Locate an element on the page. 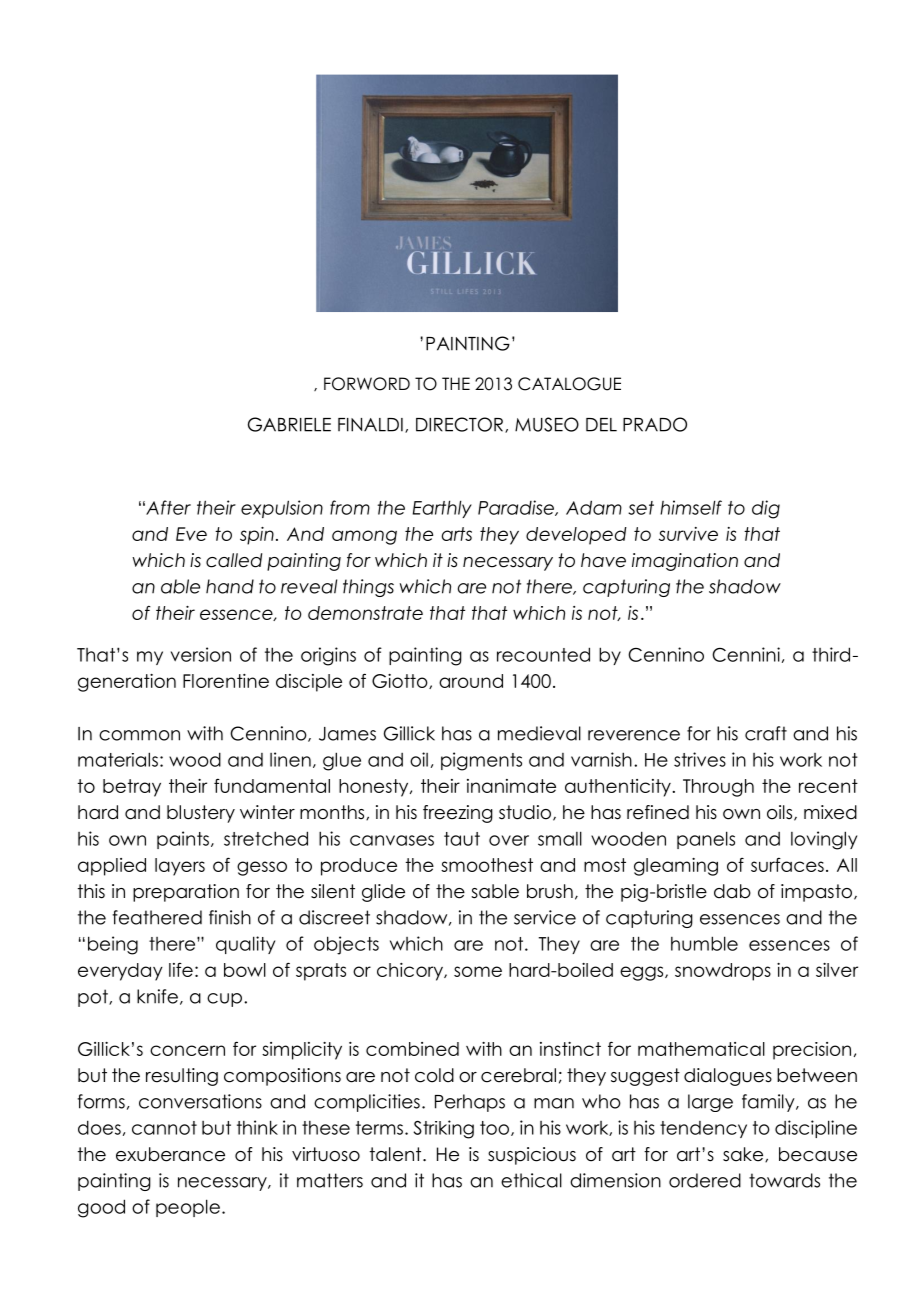  PRADO is located at coordinates (655, 424).
